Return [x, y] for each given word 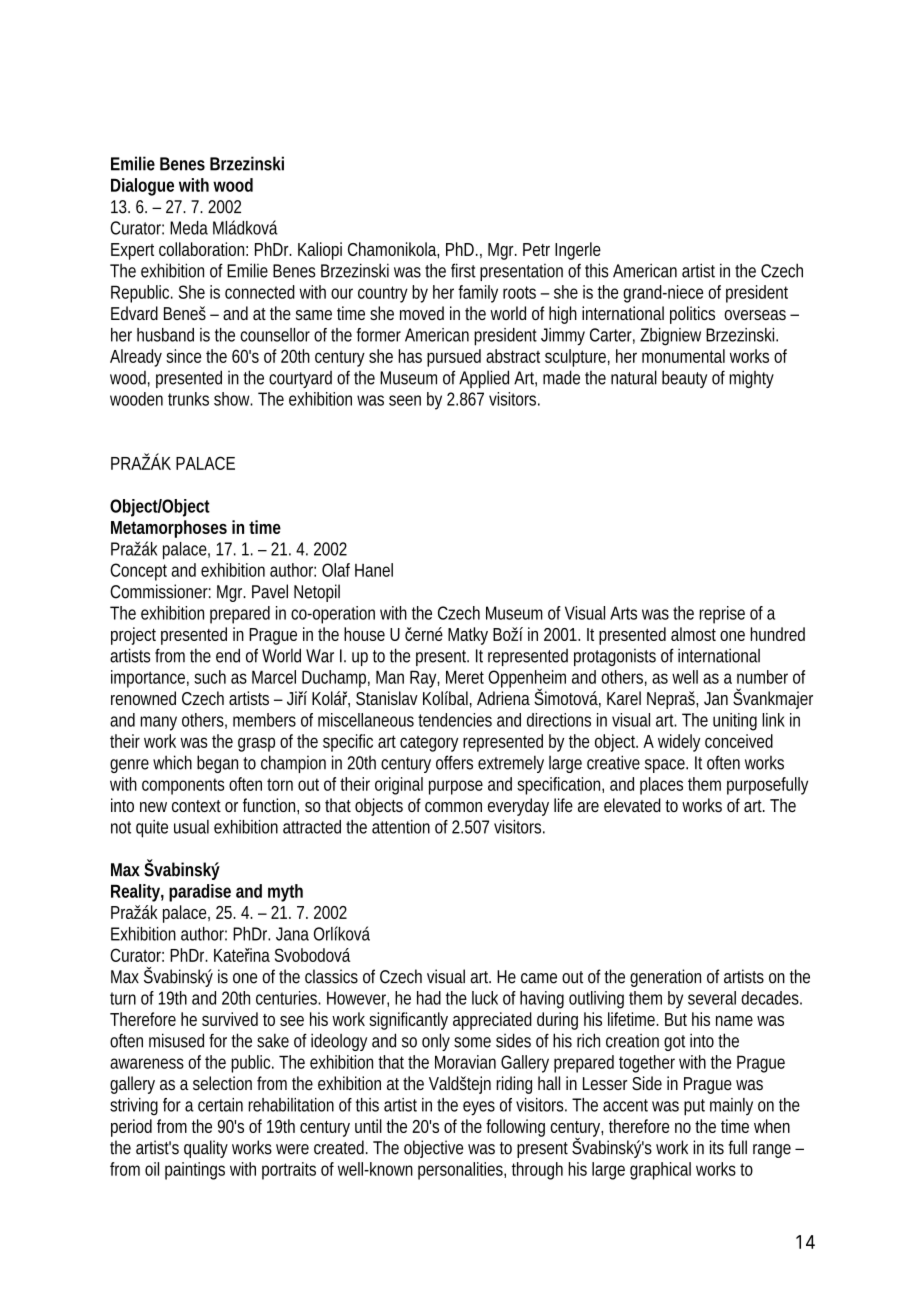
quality [206, 1149]
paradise [200, 893]
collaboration [203, 249]
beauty [684, 379]
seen [405, 400]
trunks [188, 399]
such [210, 677]
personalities [462, 1171]
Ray [425, 679]
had [429, 998]
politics [692, 315]
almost [693, 634]
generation [665, 978]
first [463, 270]
